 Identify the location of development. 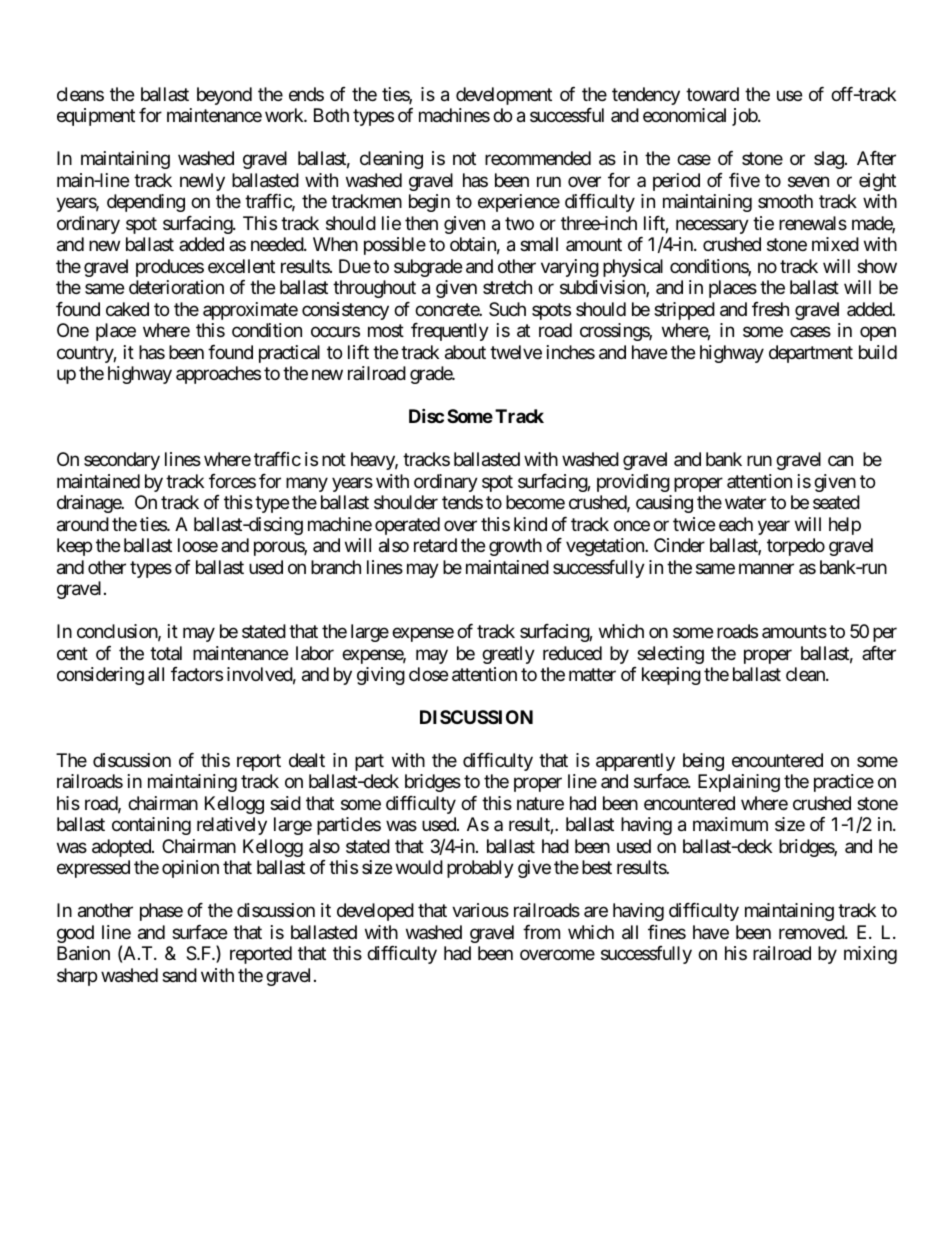
(504, 96).
